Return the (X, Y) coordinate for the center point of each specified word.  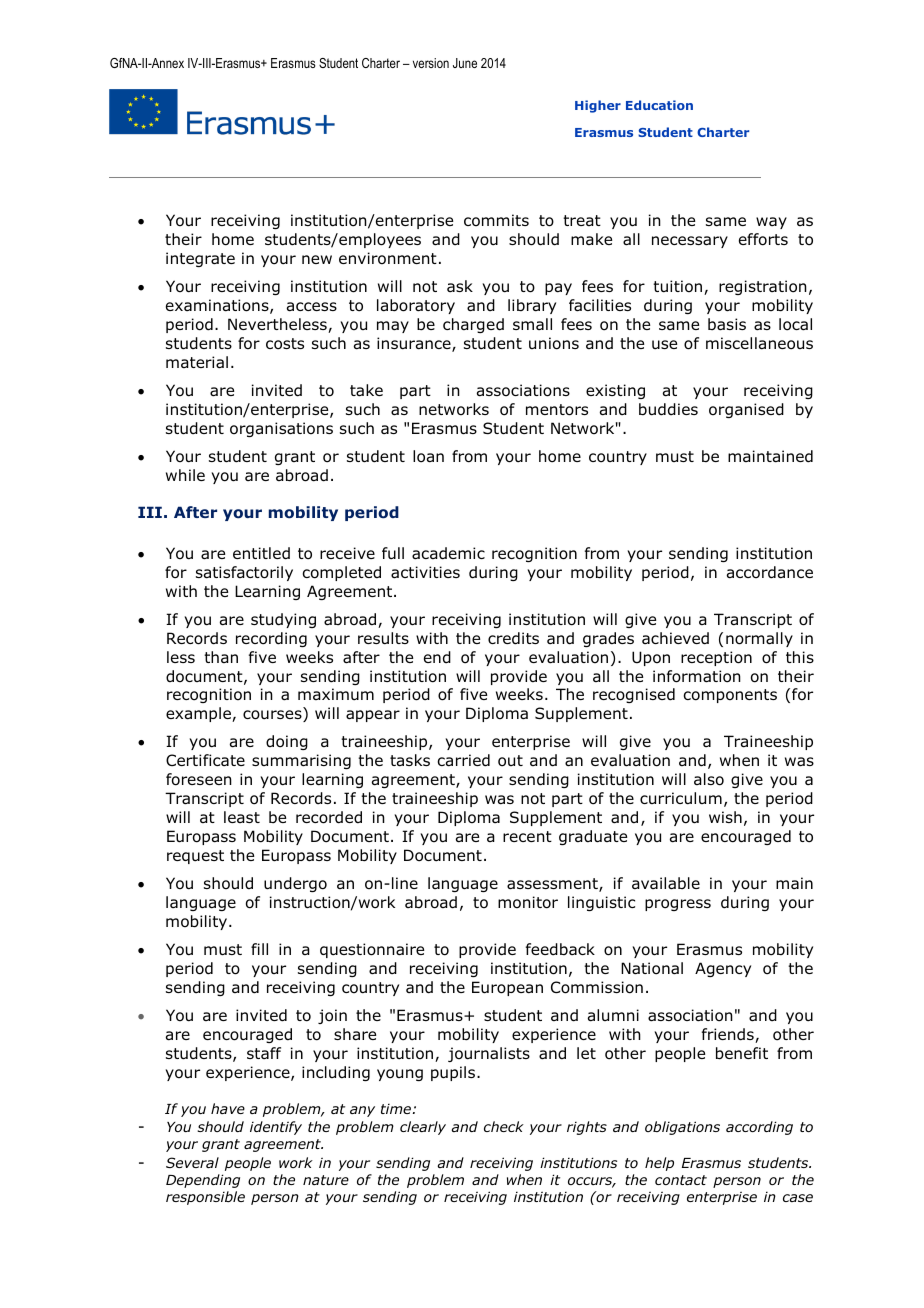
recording (271, 639)
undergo (295, 884)
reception (716, 658)
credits (513, 638)
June (465, 63)
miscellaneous (759, 343)
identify (276, 1128)
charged (473, 325)
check (504, 1126)
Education (659, 105)
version (431, 63)
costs (285, 344)
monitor (528, 902)
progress (678, 905)
